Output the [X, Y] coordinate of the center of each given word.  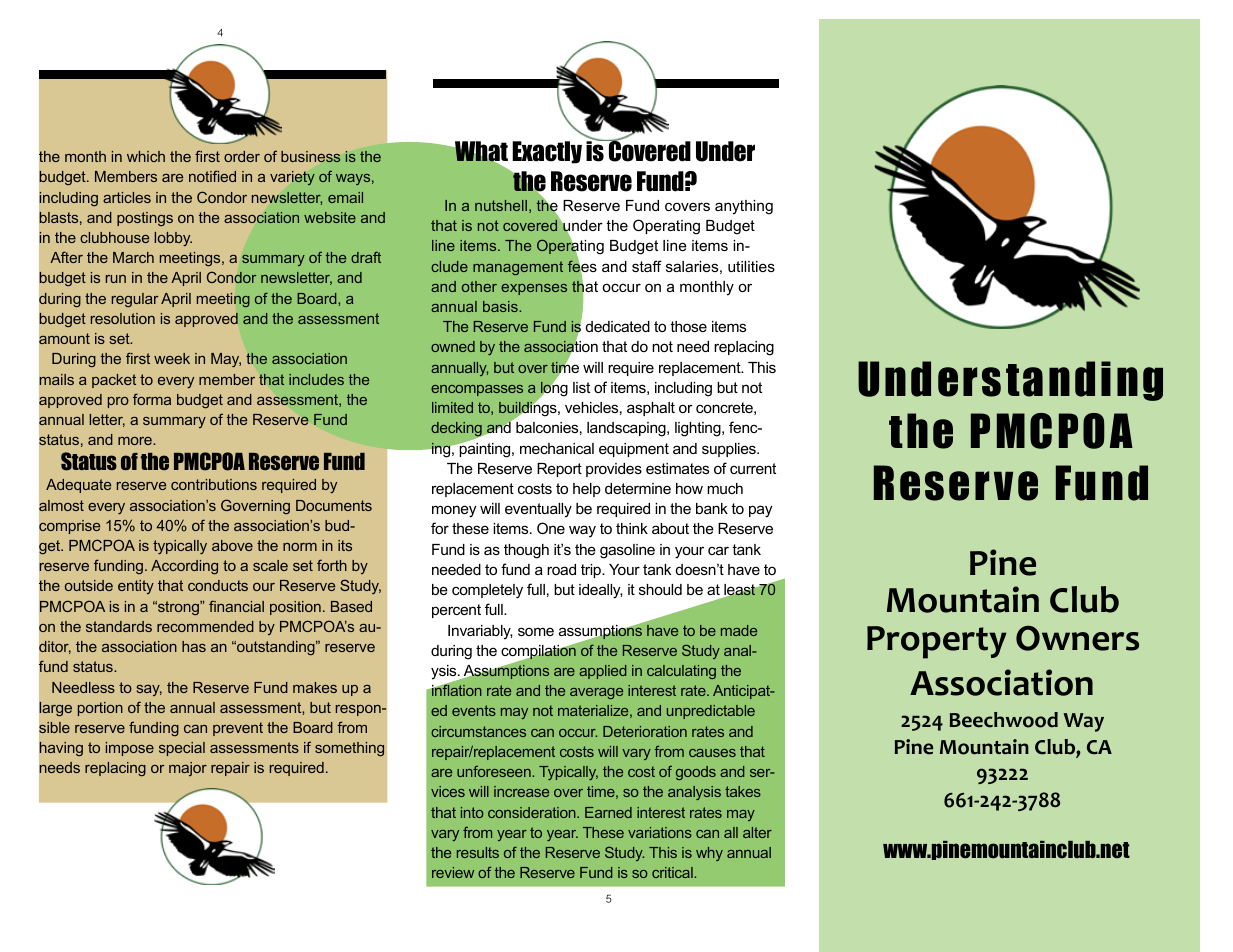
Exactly [547, 152]
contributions [214, 484]
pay [760, 511]
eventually [538, 510]
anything [744, 207]
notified [212, 176]
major [188, 769]
